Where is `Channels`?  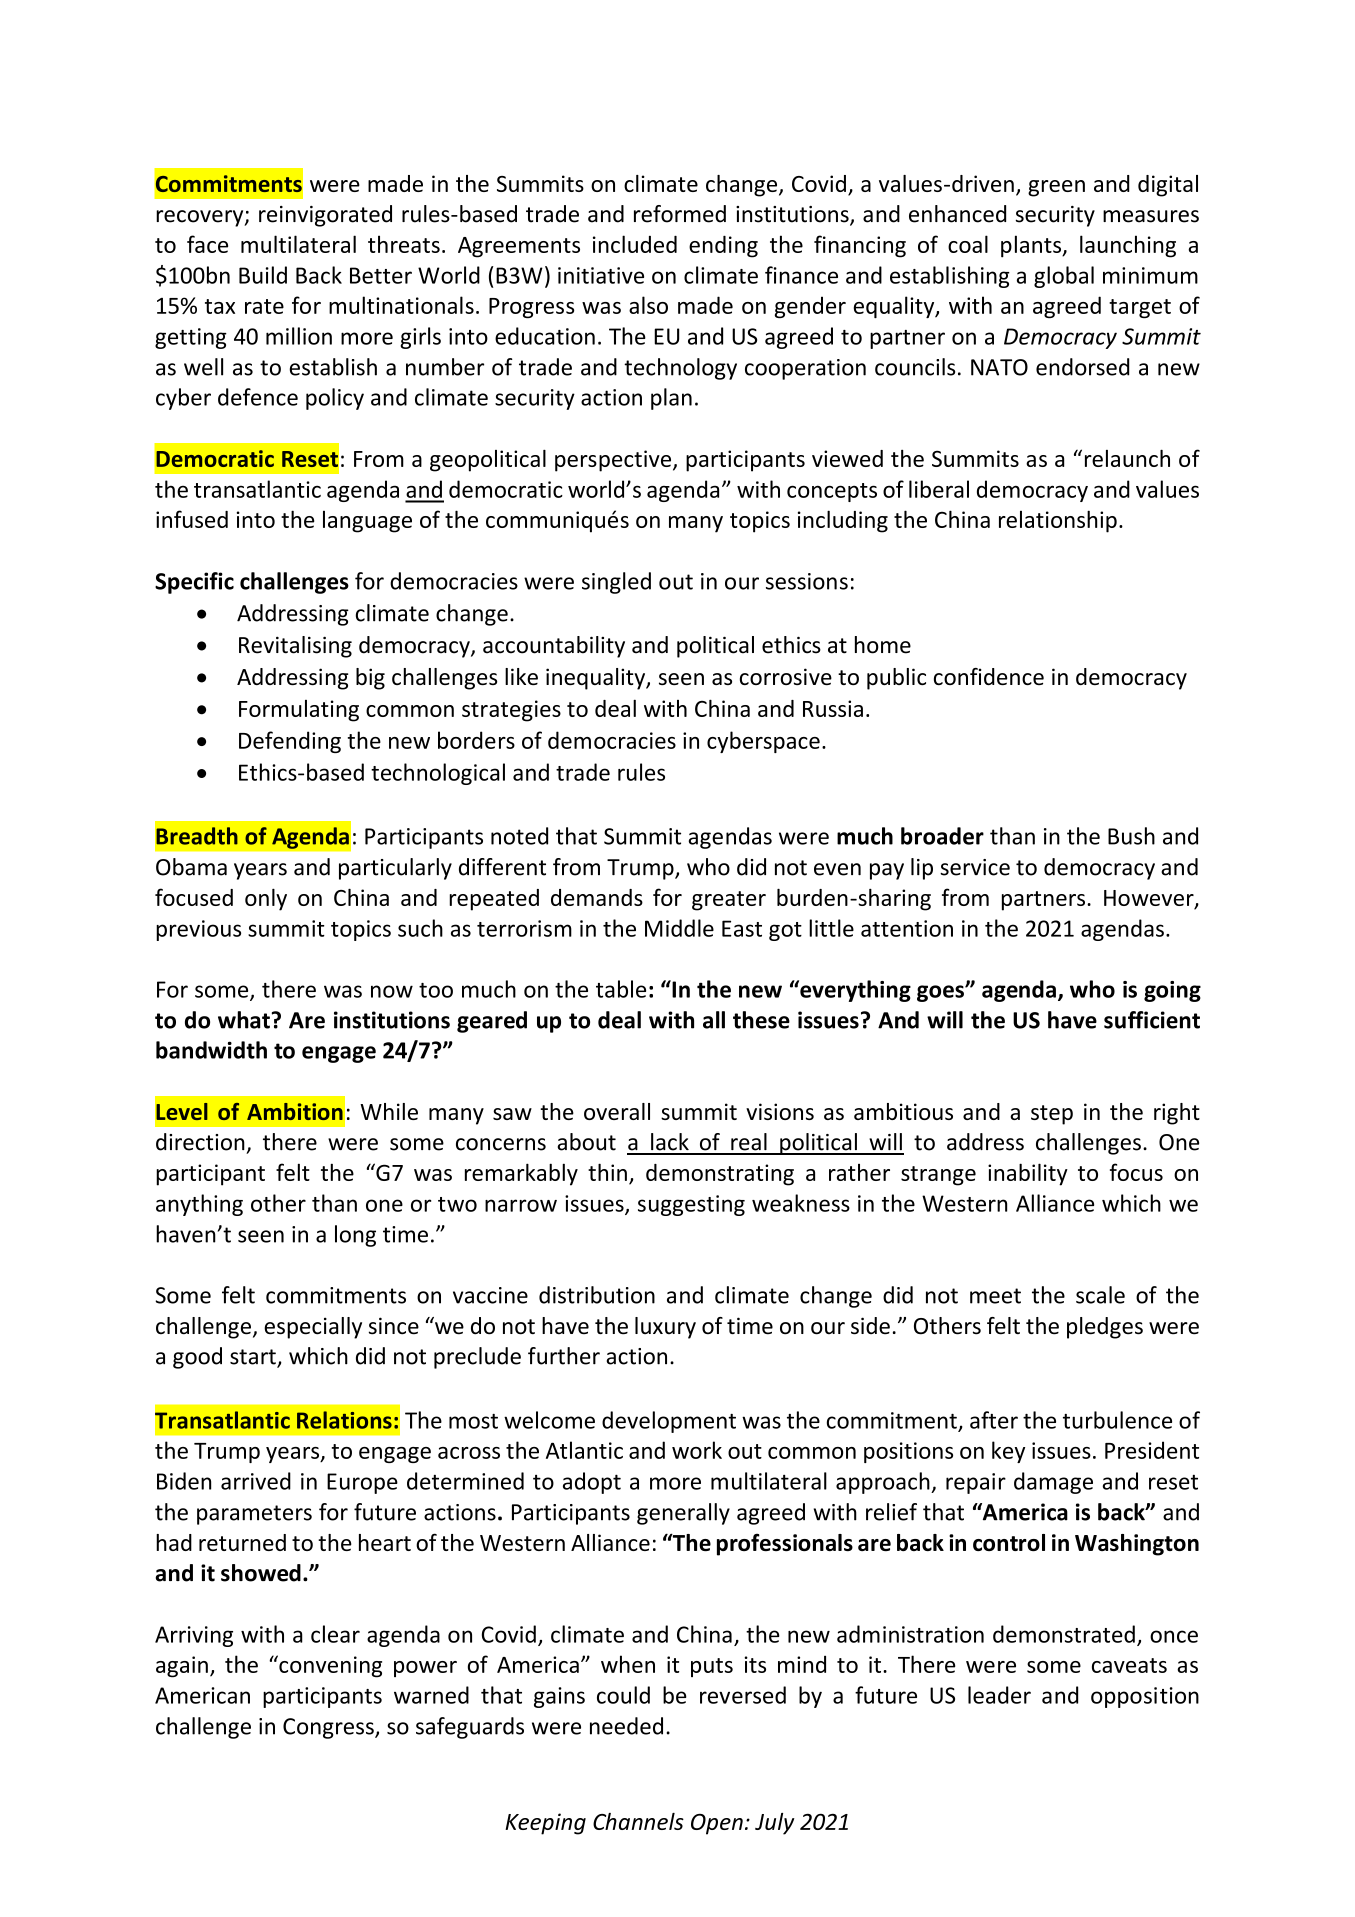 Channels is located at coordinates (638, 1821).
